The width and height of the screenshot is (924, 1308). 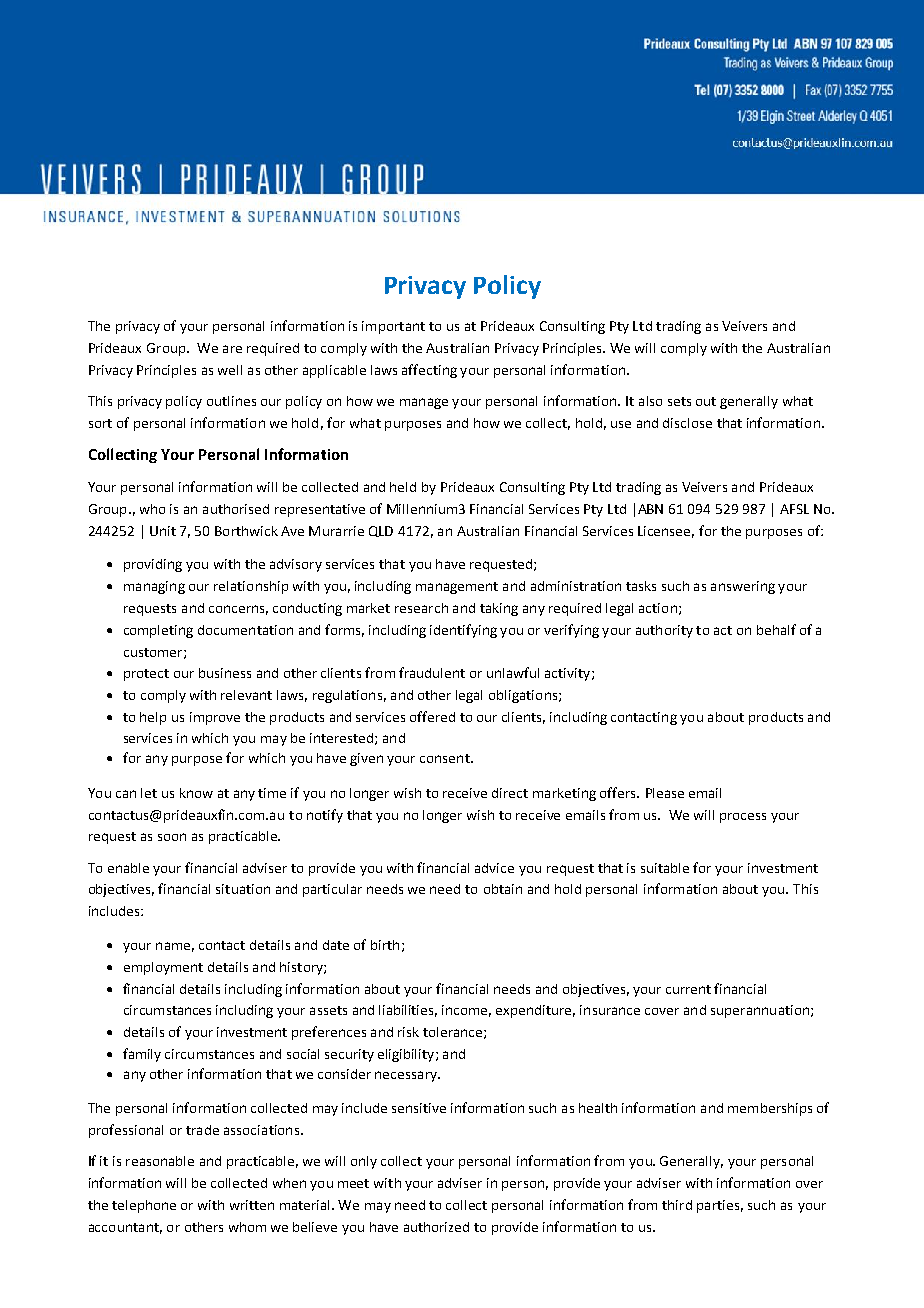 I want to click on consent, so click(x=446, y=758).
